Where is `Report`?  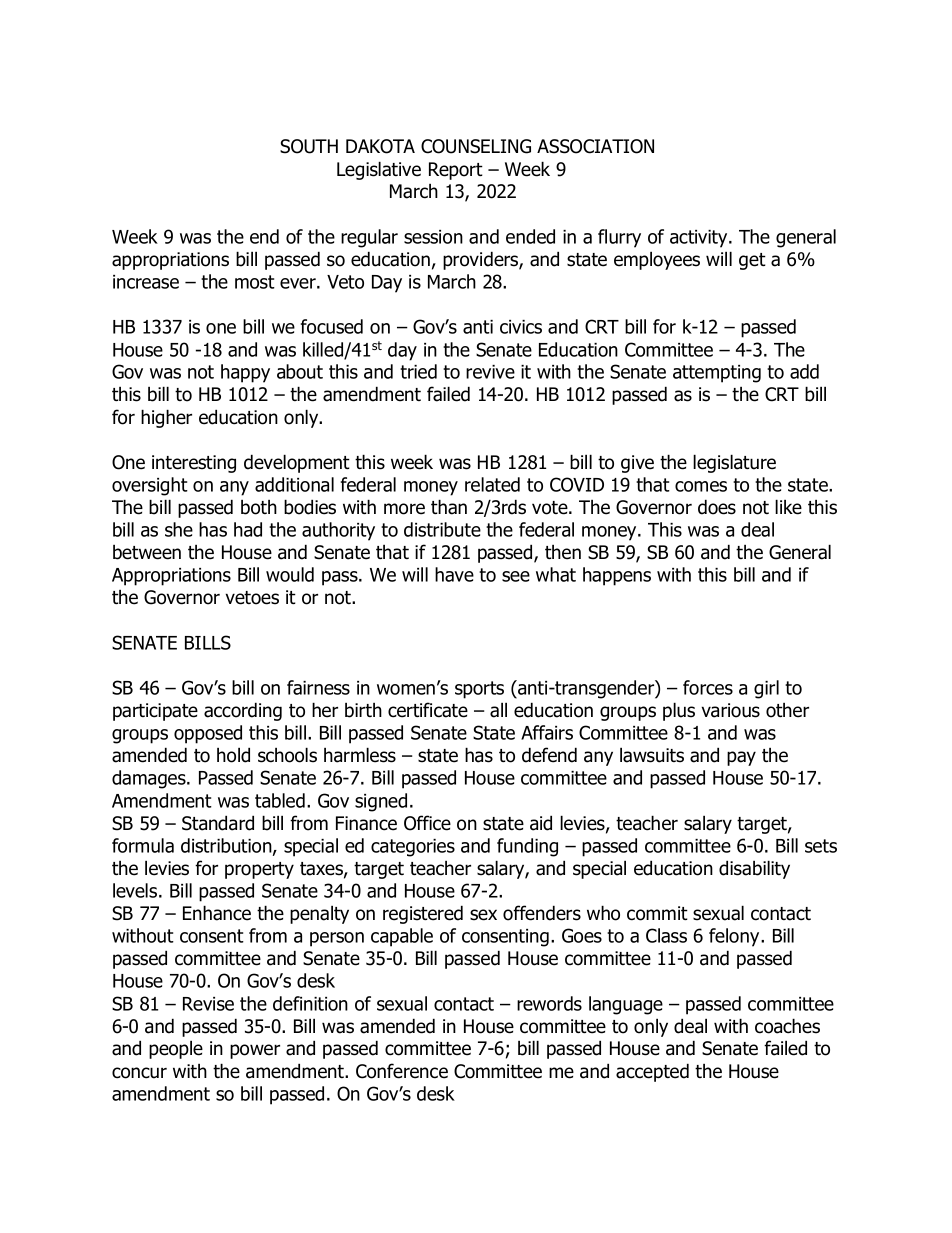
Report is located at coordinates (456, 171).
